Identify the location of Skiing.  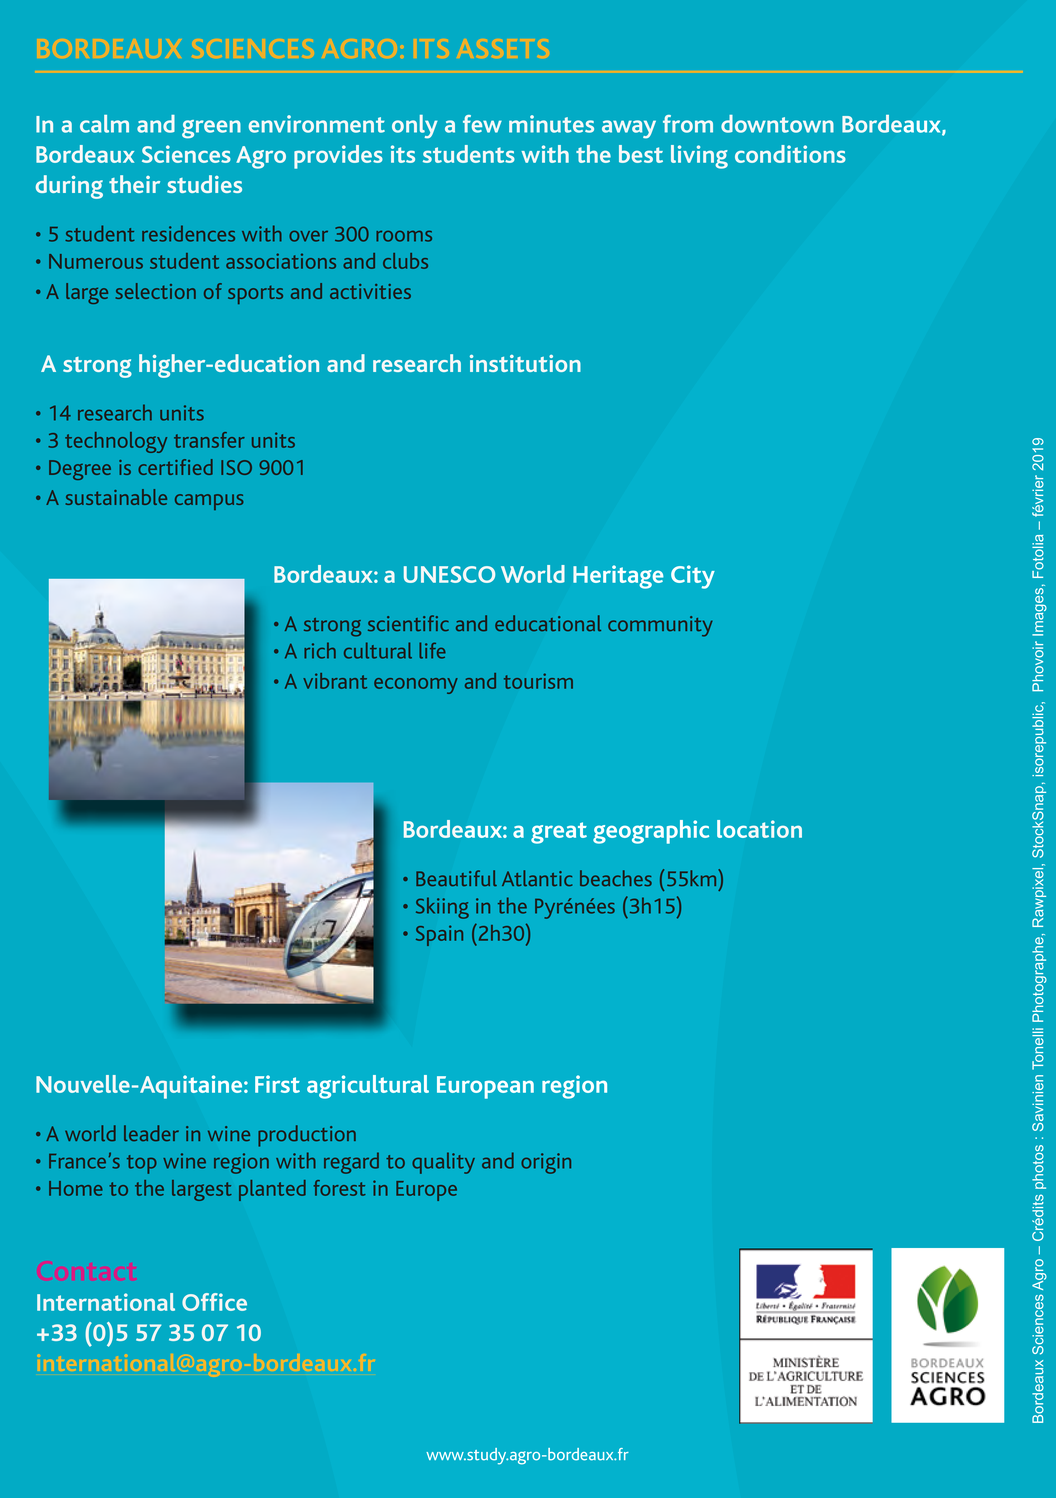
(442, 908).
